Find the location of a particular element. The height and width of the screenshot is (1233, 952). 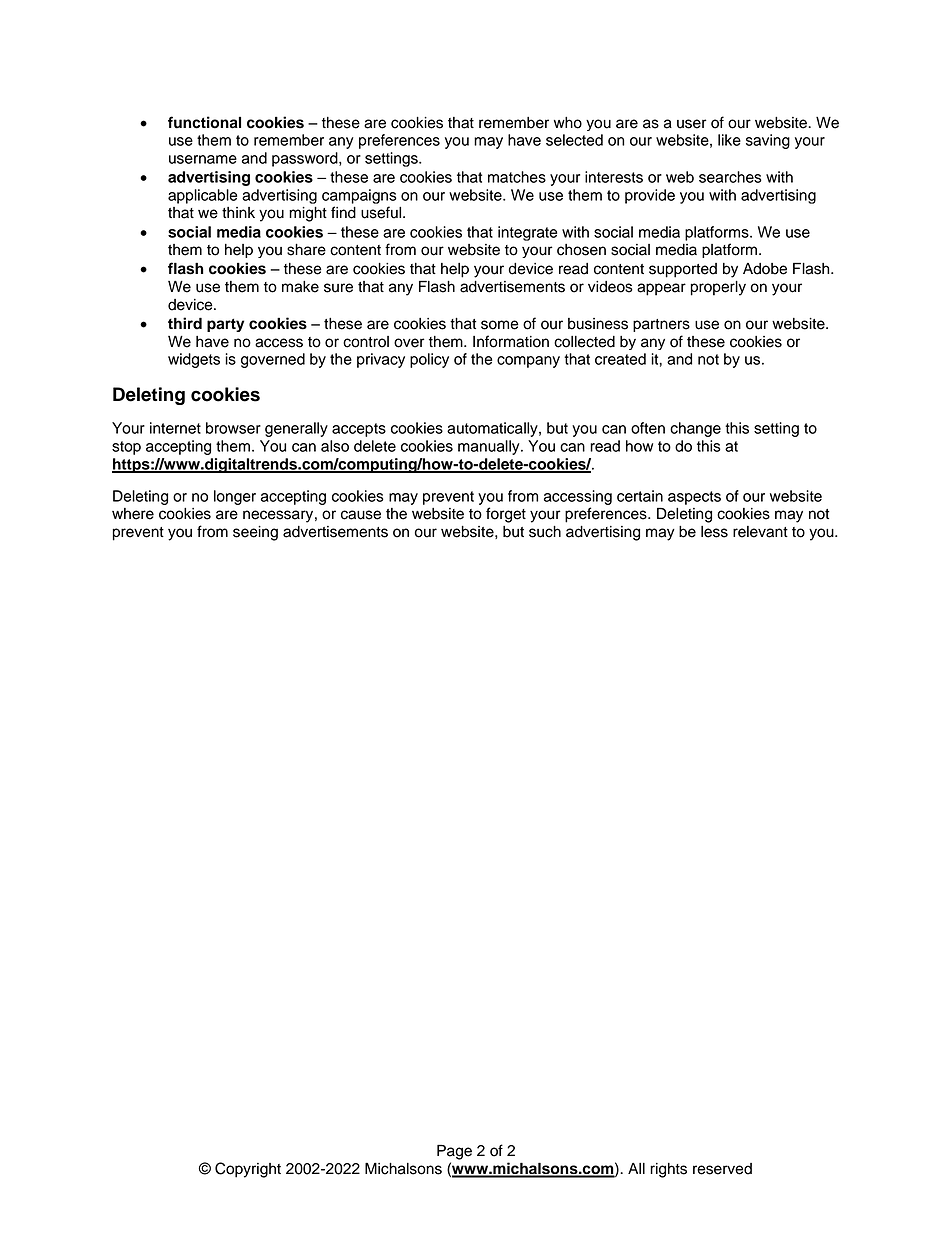

functional is located at coordinates (204, 122).
